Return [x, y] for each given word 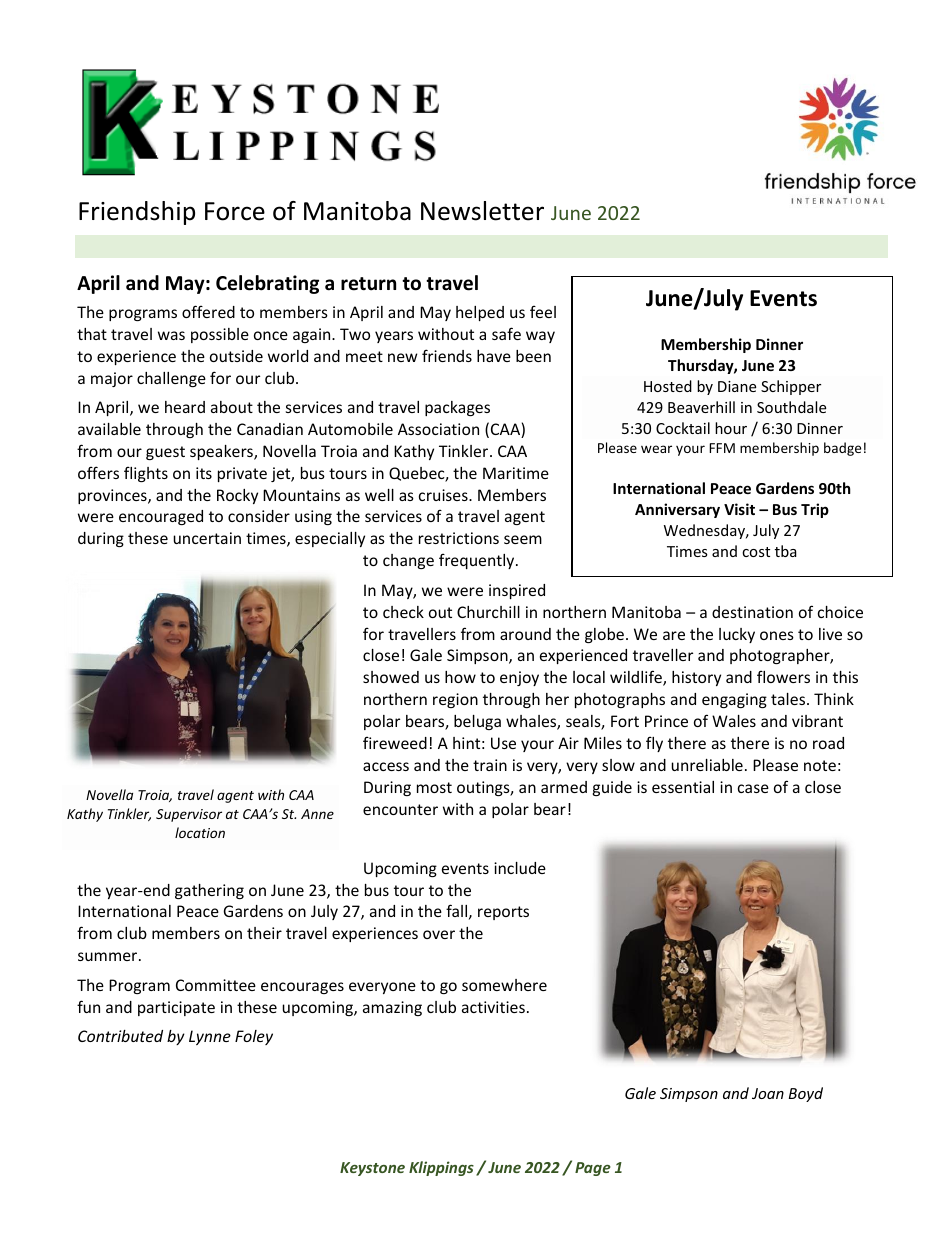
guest [165, 453]
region [455, 700]
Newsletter [482, 211]
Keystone [372, 1169]
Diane [737, 386]
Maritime [516, 473]
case [753, 788]
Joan [768, 1093]
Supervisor [189, 815]
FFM [722, 448]
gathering [209, 891]
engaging [734, 700]
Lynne [210, 1037]
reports [503, 913]
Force [235, 211]
